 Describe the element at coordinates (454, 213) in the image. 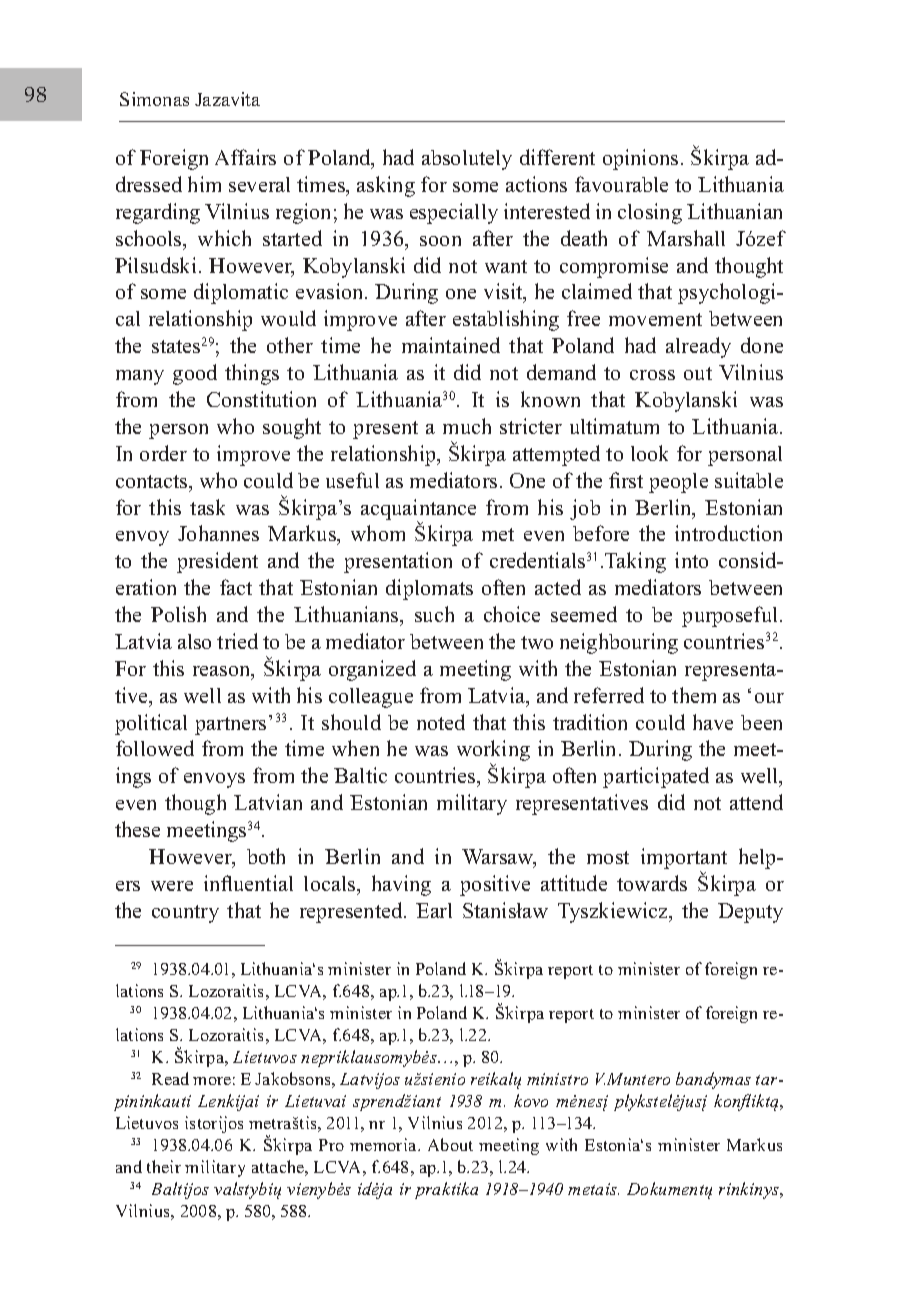

I see `especially` at that location.
